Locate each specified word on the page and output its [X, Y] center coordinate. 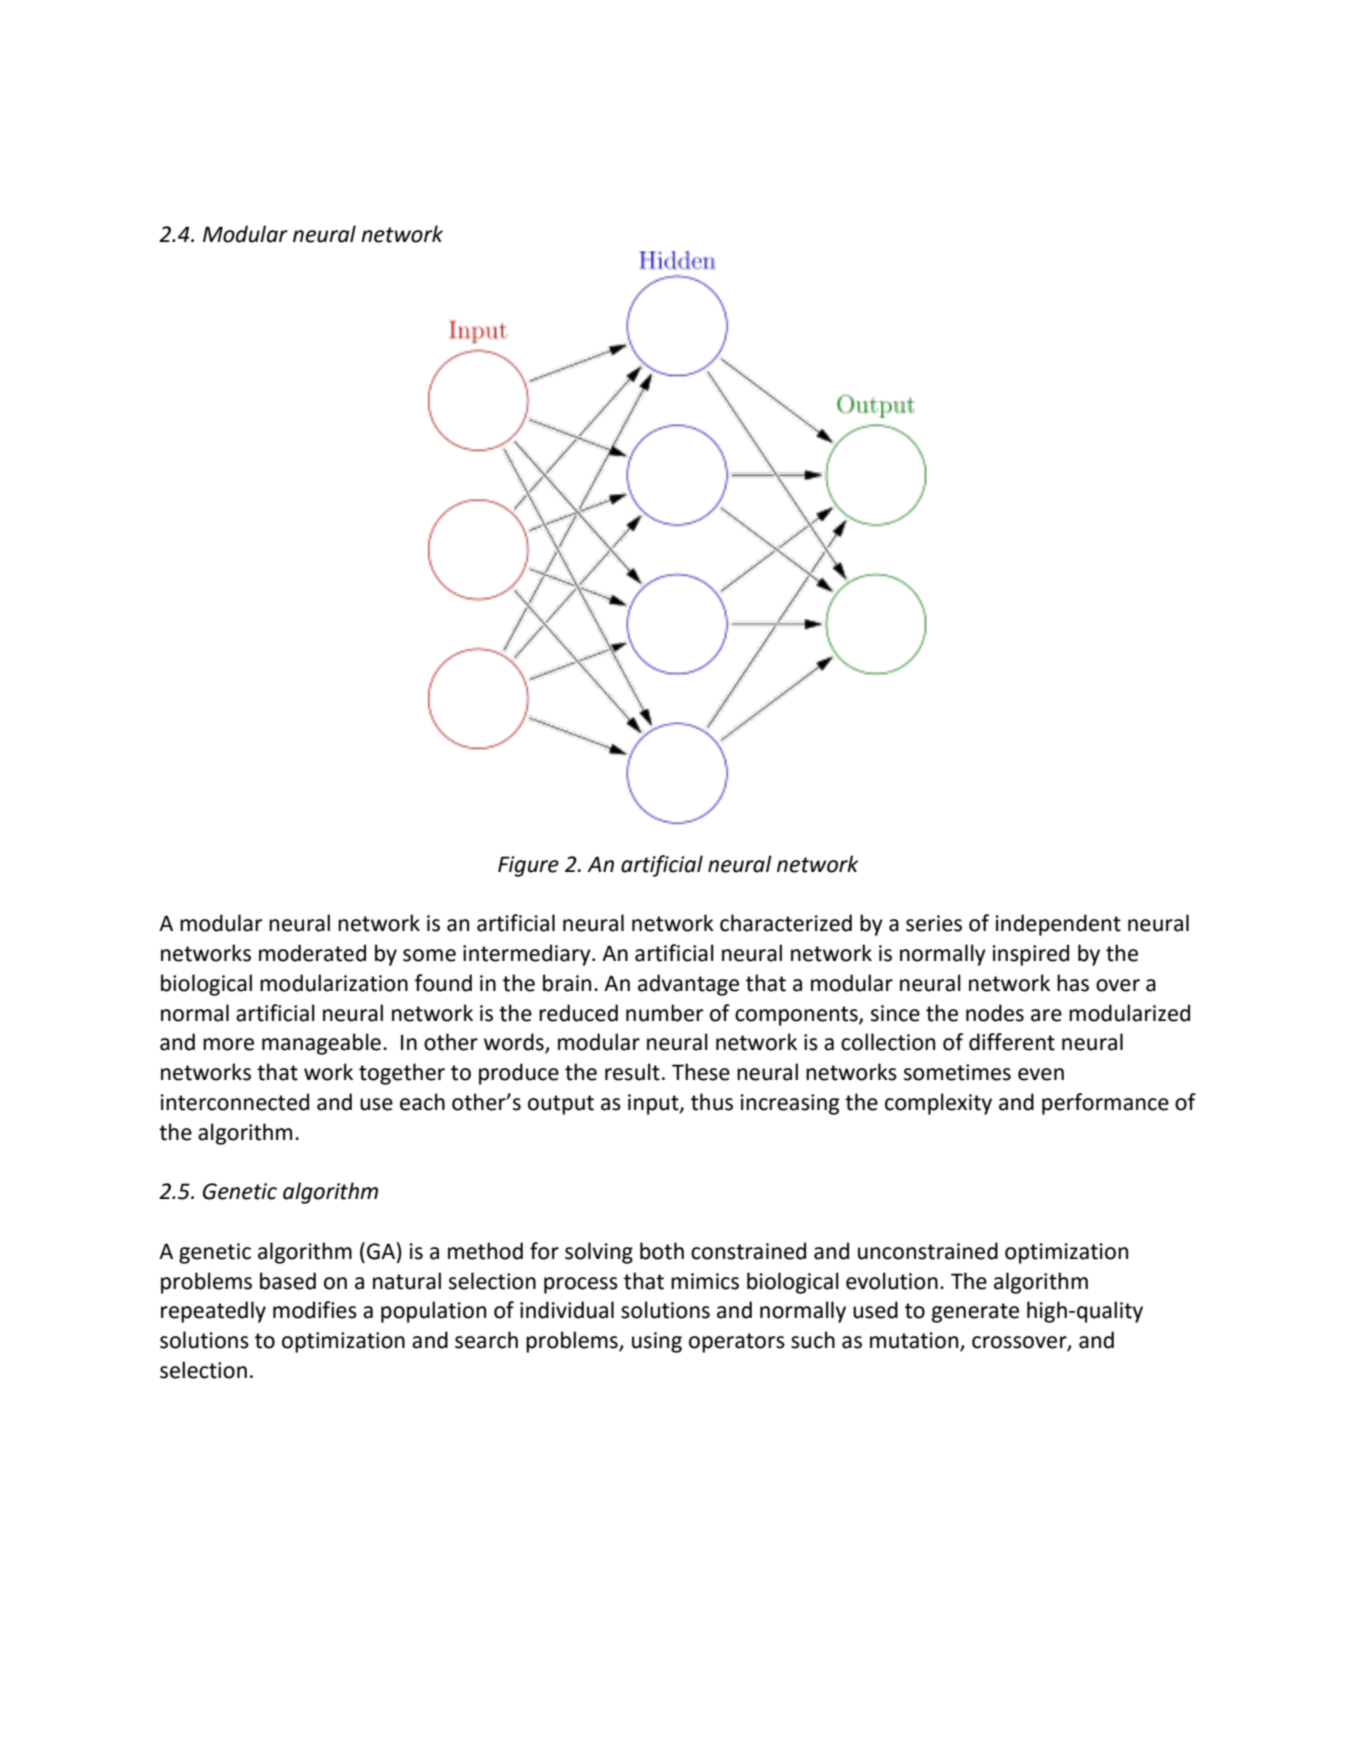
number [664, 1013]
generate [975, 1313]
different [1012, 1042]
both [662, 1251]
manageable [321, 1044]
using [657, 1342]
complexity [938, 1104]
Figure [528, 866]
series [934, 923]
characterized [786, 923]
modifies [315, 1310]
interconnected [235, 1102]
